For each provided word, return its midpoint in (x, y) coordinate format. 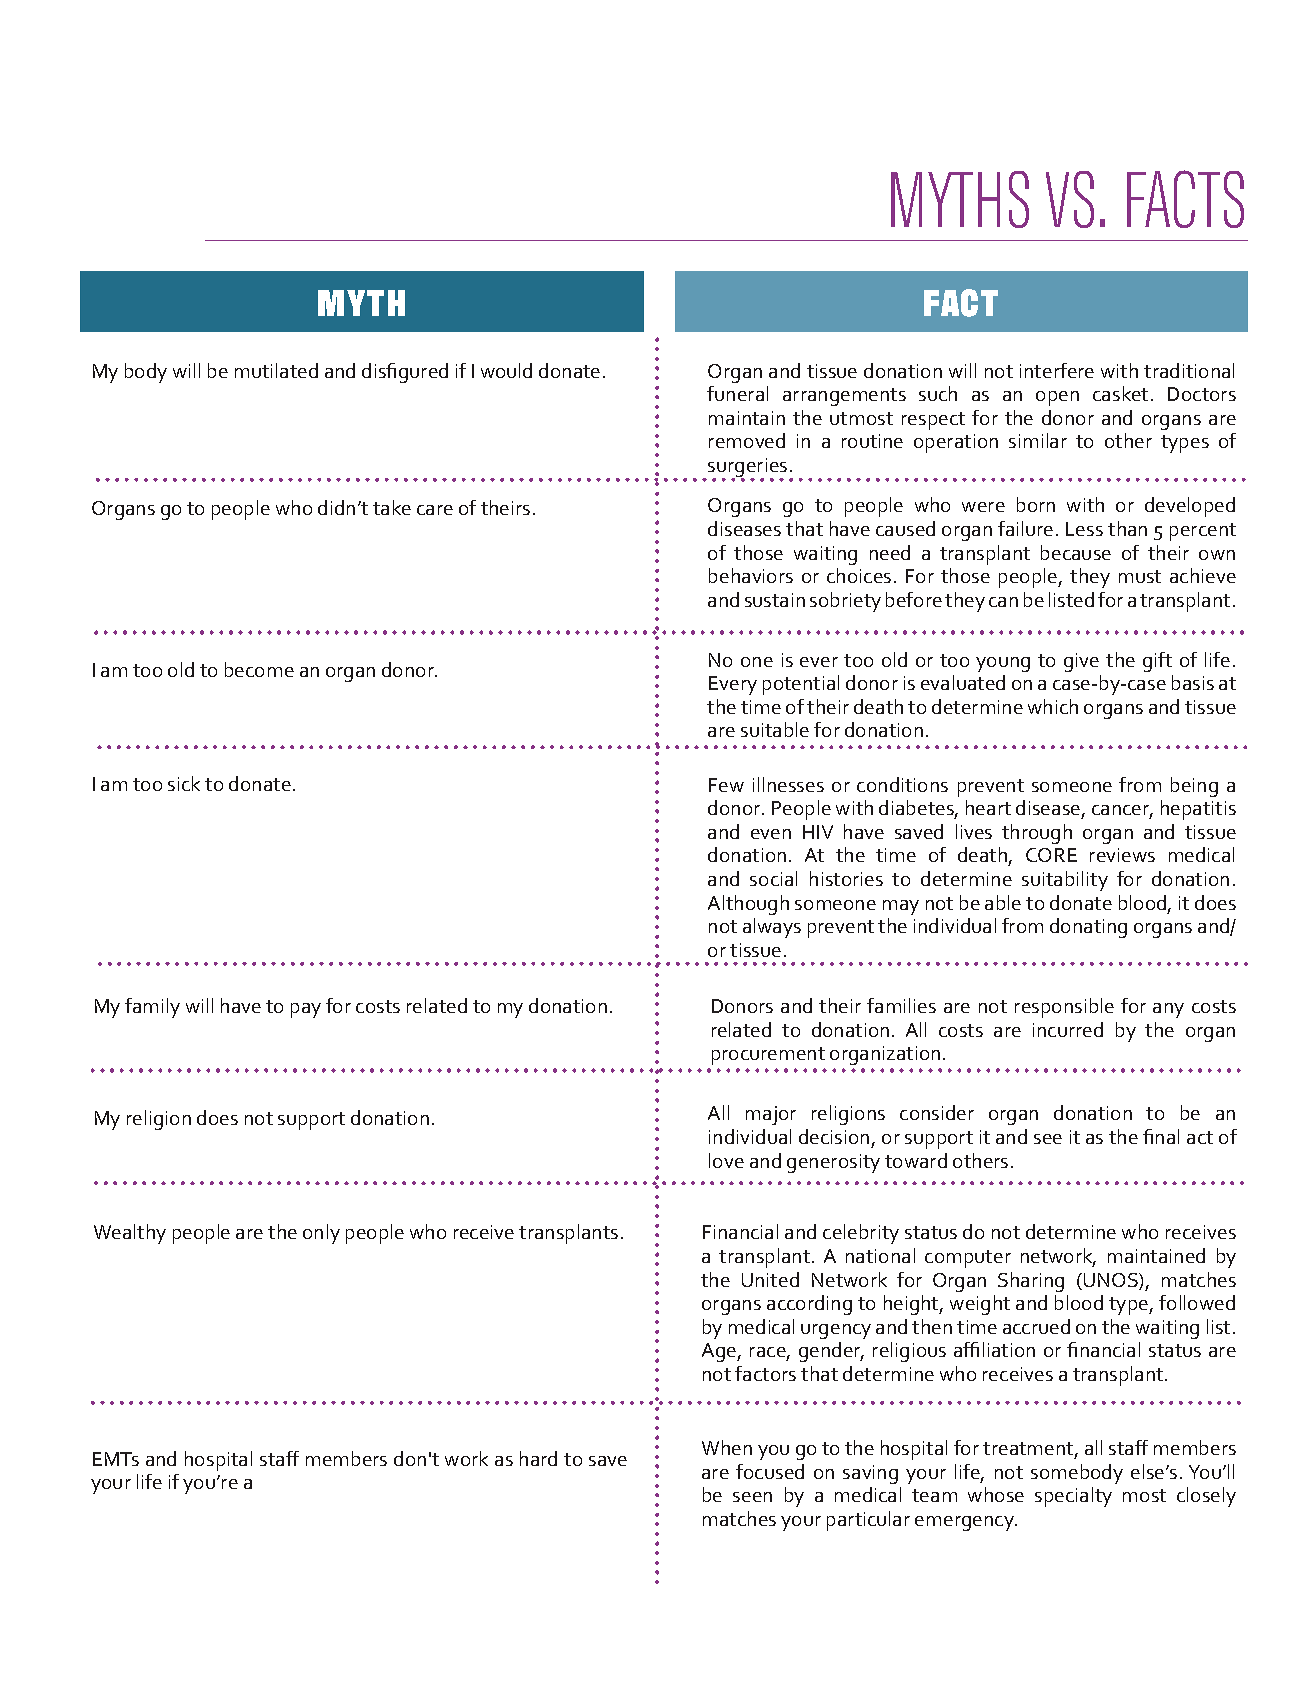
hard (538, 1458)
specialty (1073, 1497)
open (1057, 398)
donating (1088, 928)
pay (306, 1010)
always (772, 928)
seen (752, 1497)
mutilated (276, 370)
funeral (737, 393)
